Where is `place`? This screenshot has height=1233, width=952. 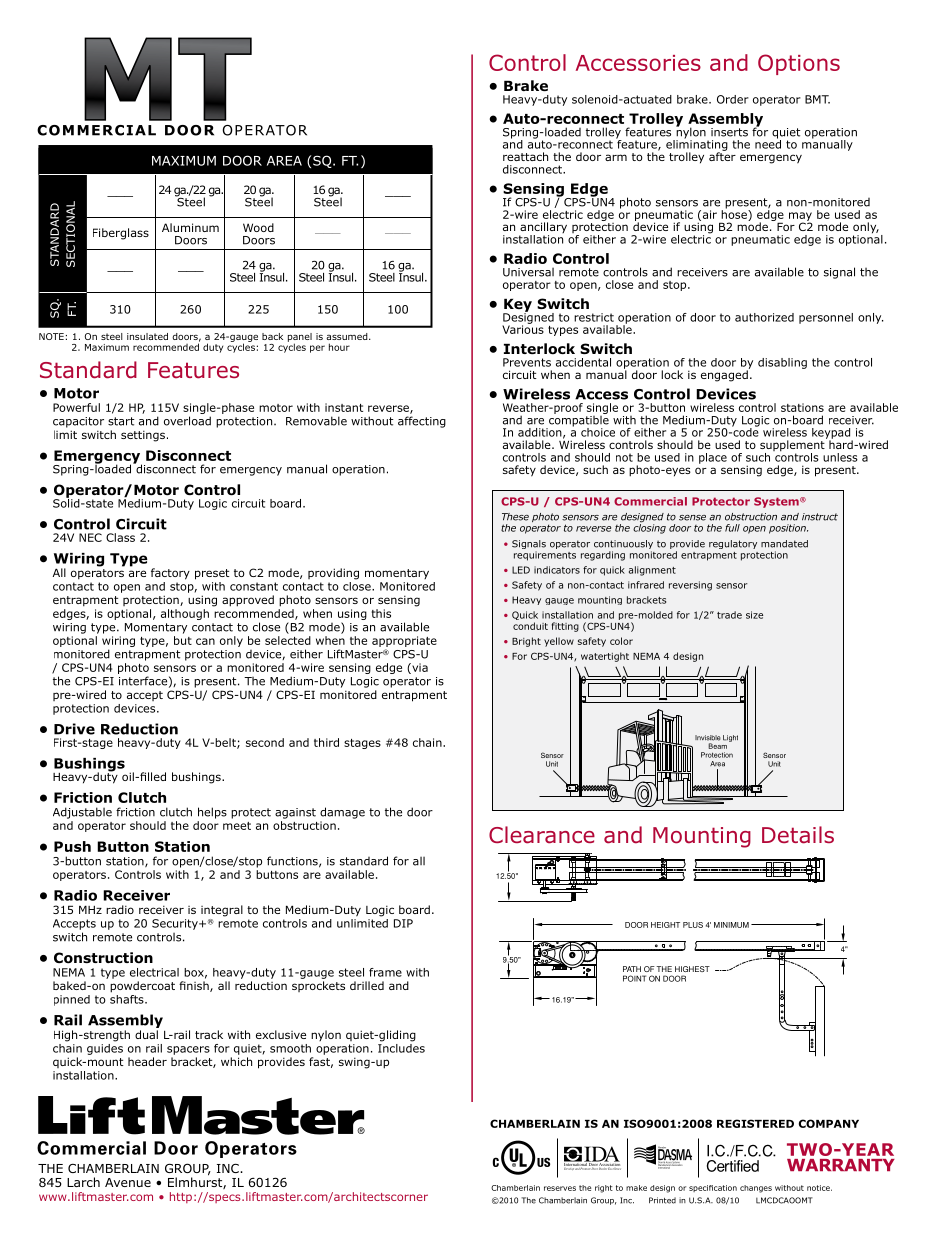 place is located at coordinates (713, 458).
